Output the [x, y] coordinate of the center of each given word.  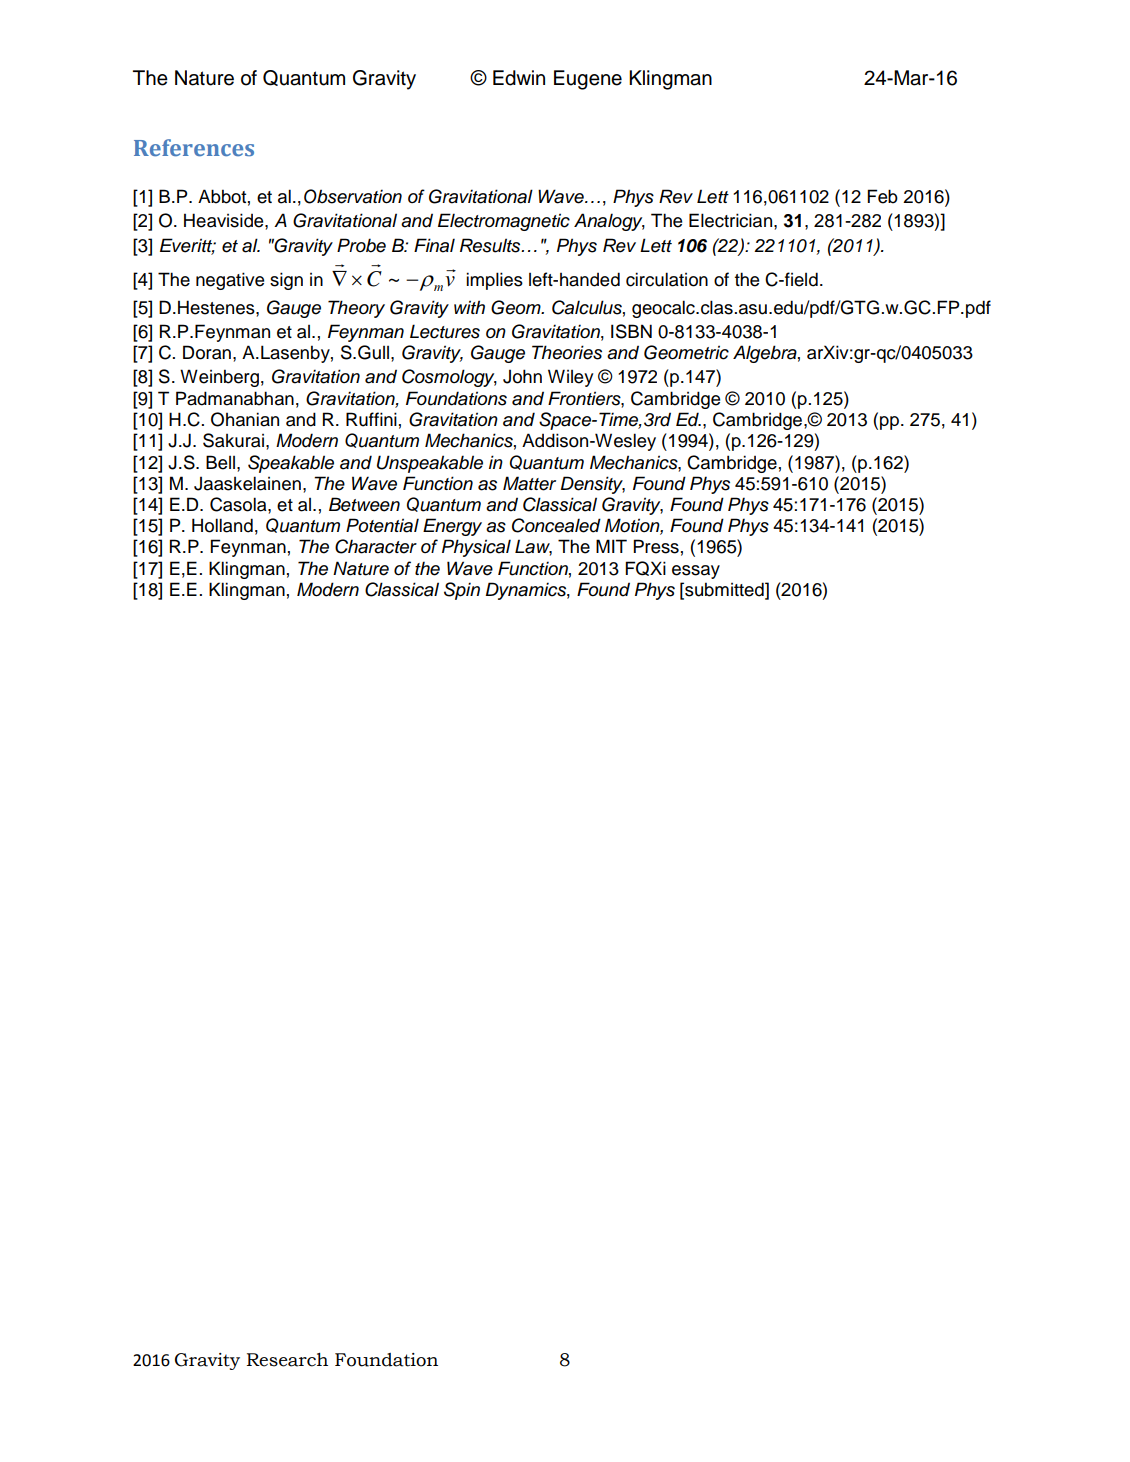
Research [287, 1360]
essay [696, 572]
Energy [452, 527]
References [194, 148]
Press [656, 546]
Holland [222, 525]
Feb [882, 196]
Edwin [519, 78]
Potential [382, 525]
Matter [529, 483]
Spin [462, 591]
